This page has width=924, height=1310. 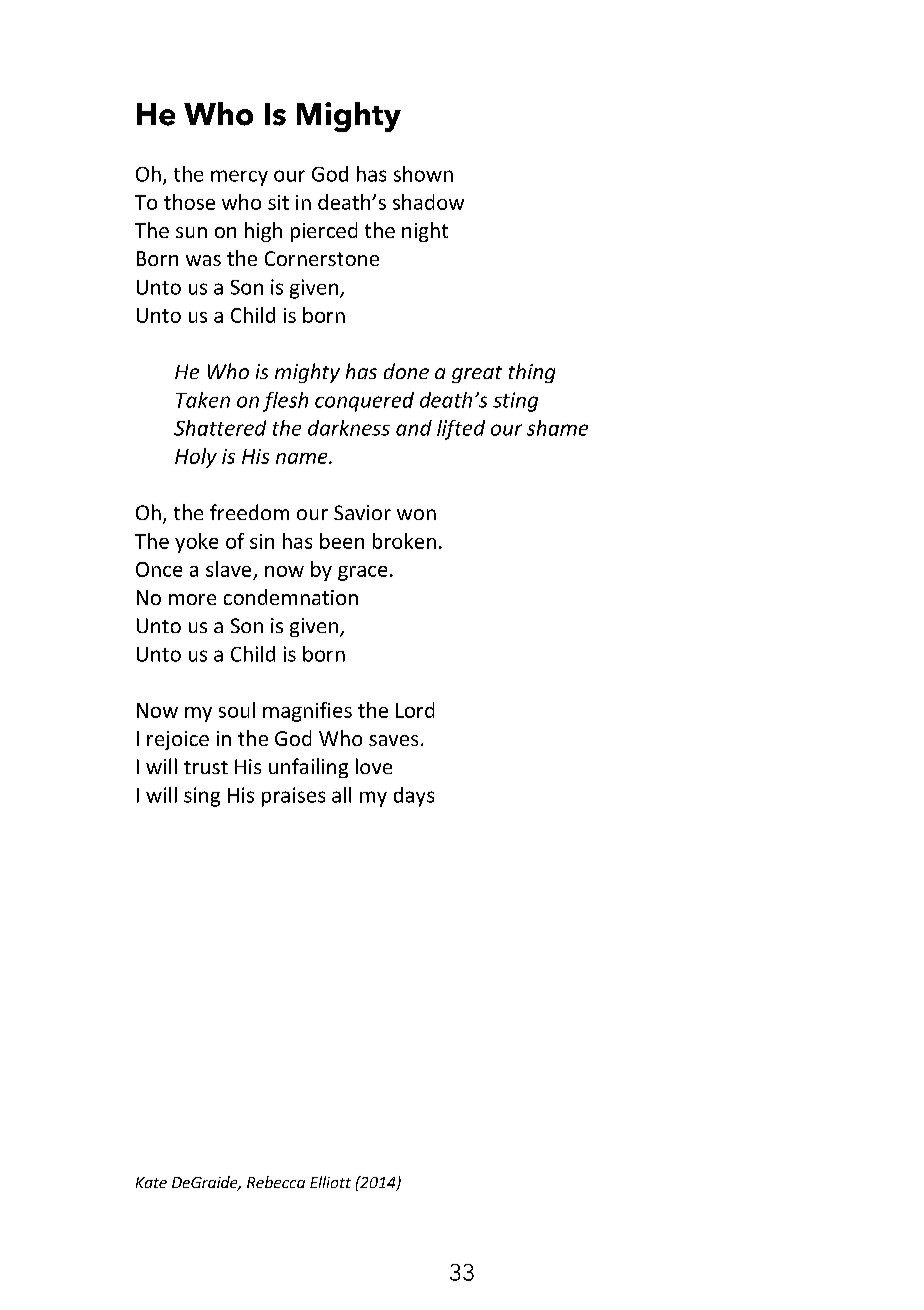 What do you see at coordinates (330, 1182) in the page?
I see `Elliott` at bounding box center [330, 1182].
